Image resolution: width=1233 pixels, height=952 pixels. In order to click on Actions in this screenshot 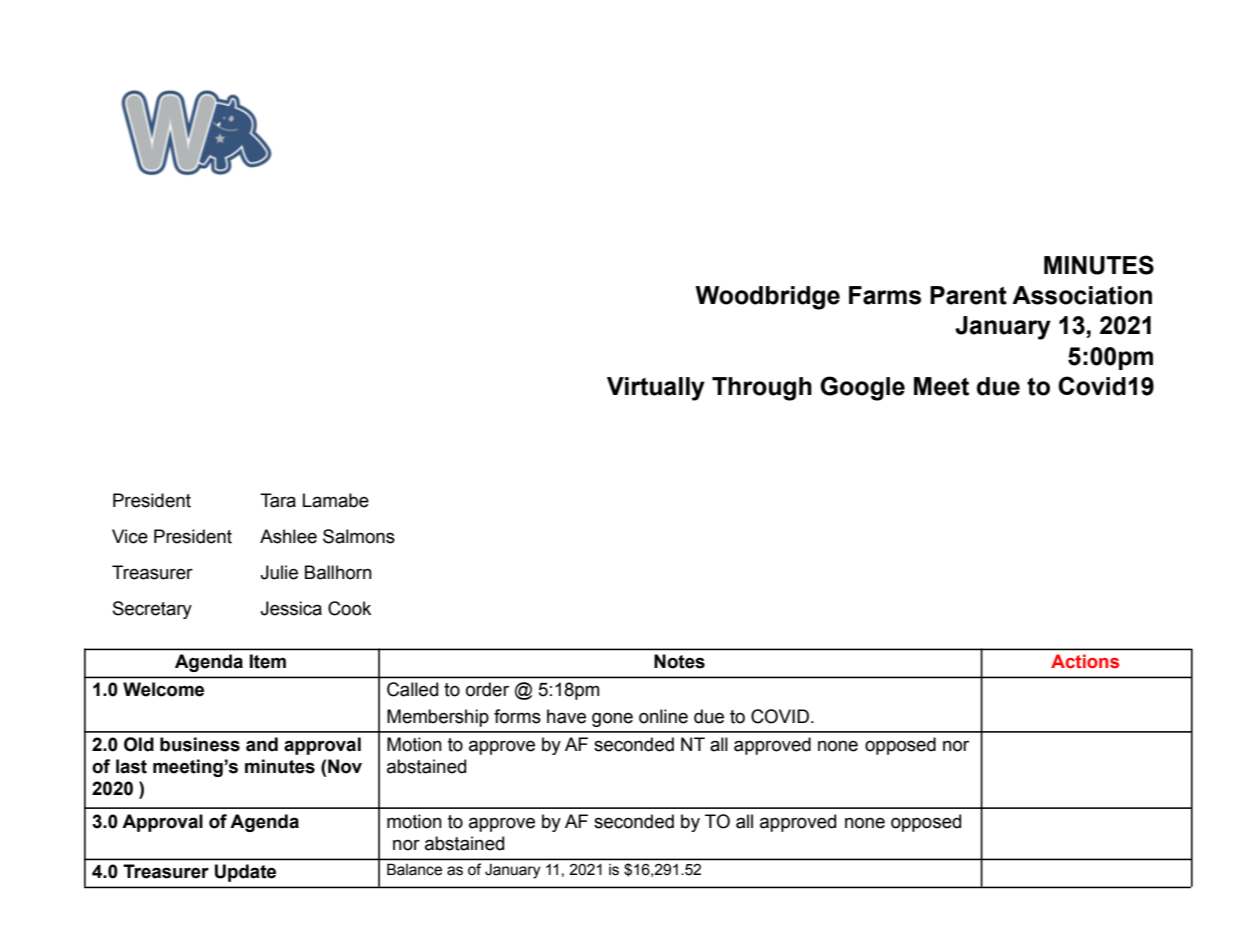, I will do `click(1085, 661)`.
